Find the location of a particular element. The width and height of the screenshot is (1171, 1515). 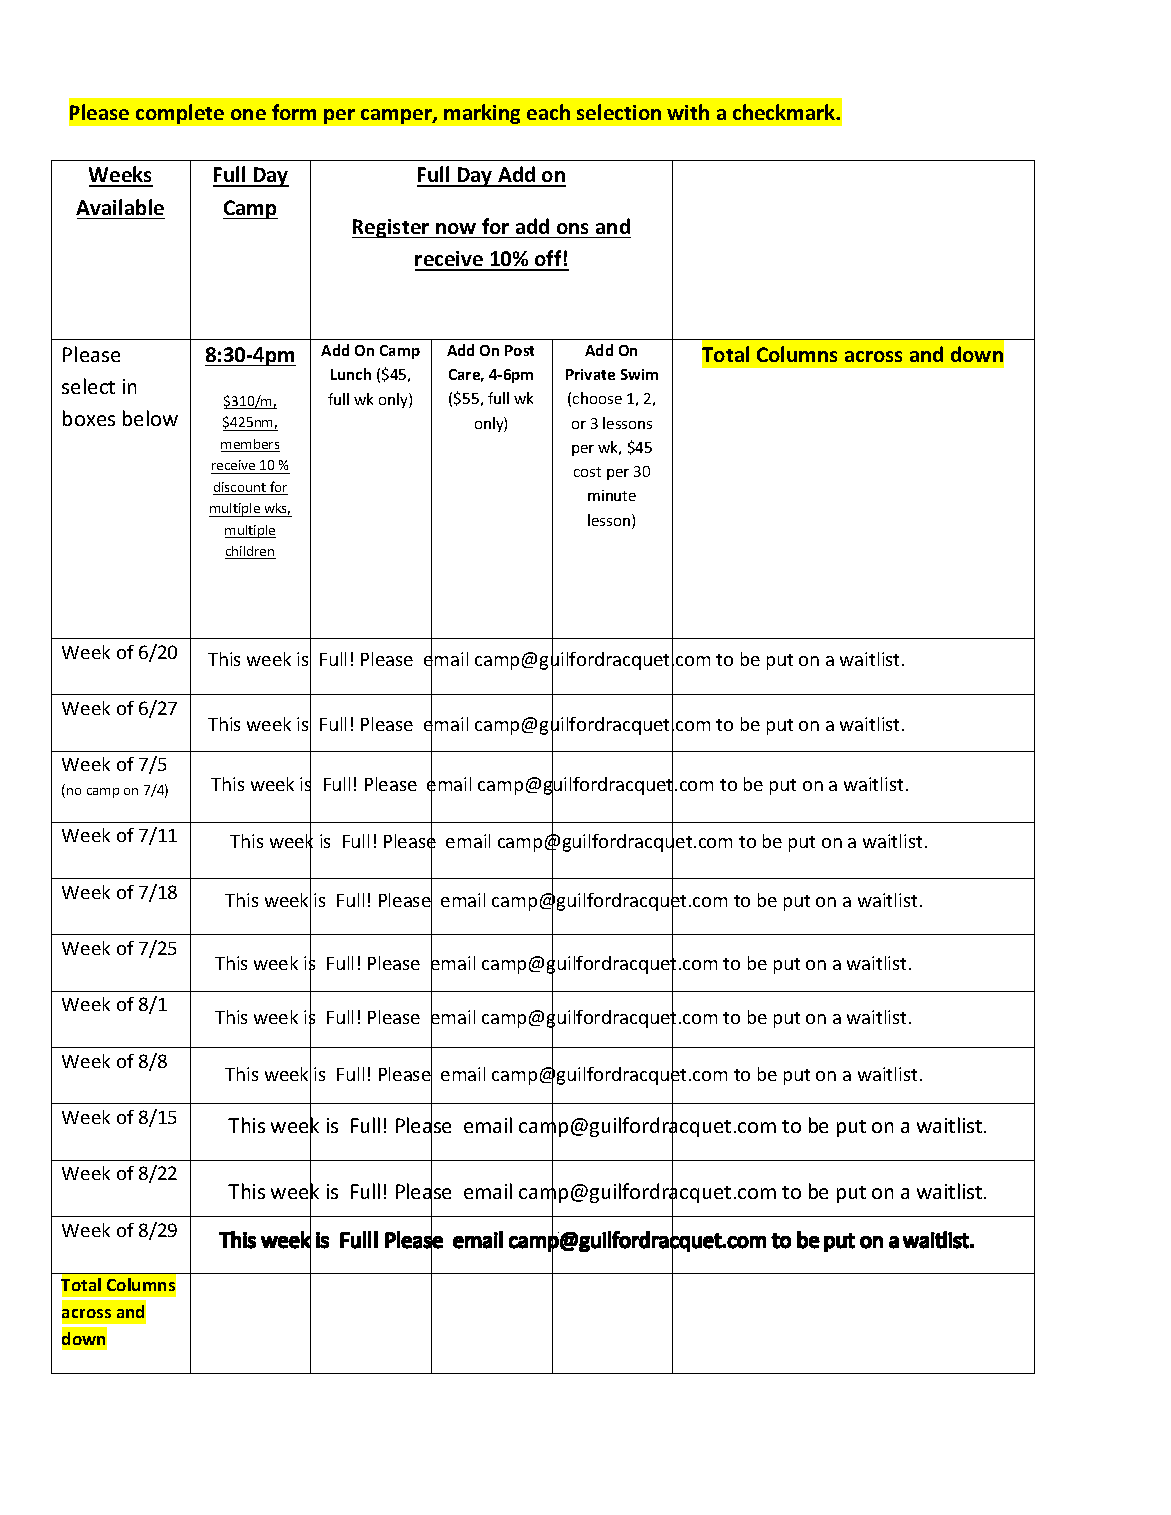

wks is located at coordinates (277, 509).
